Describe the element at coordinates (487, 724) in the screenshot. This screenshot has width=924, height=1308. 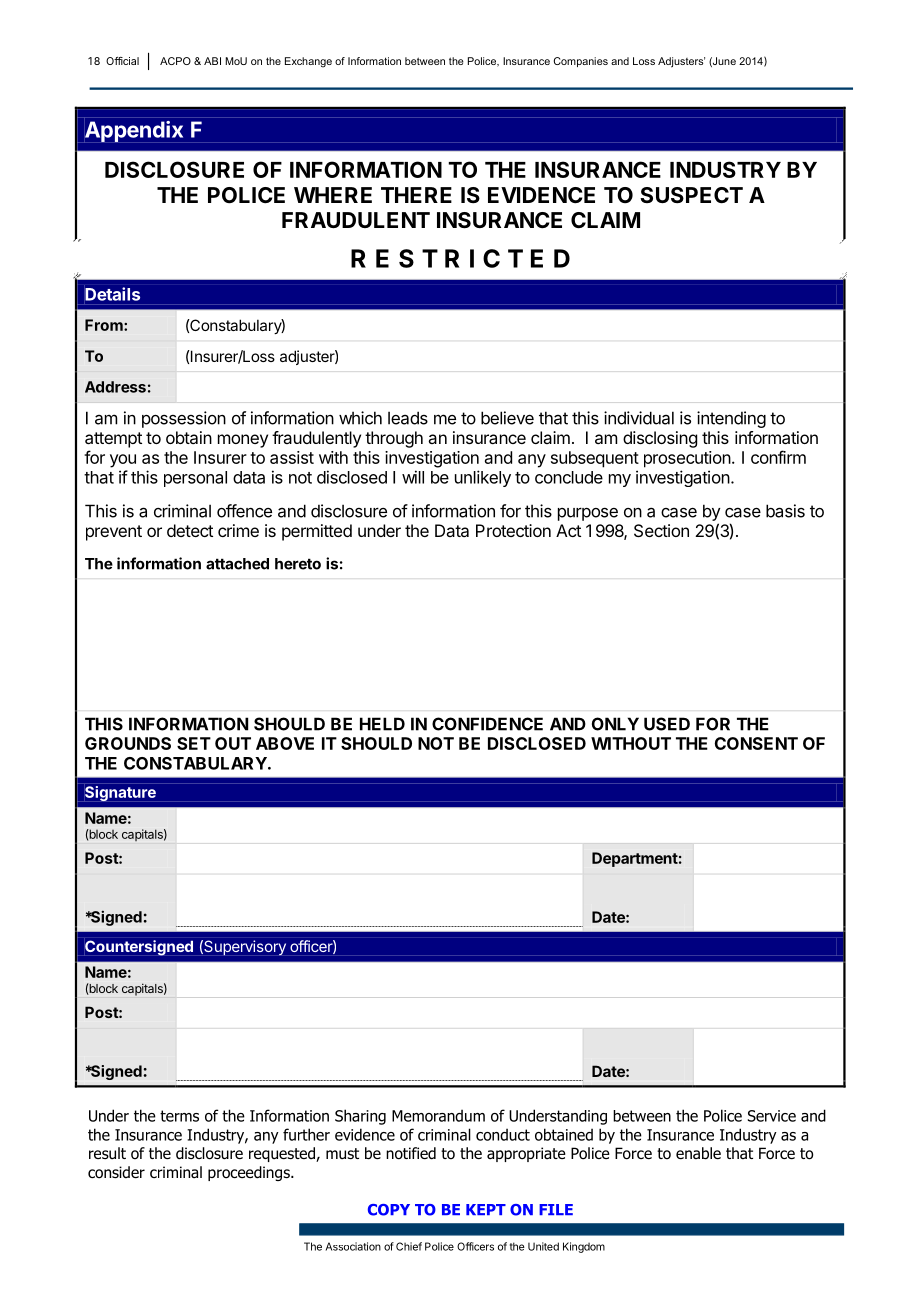
I see `CONFIDENCE` at that location.
